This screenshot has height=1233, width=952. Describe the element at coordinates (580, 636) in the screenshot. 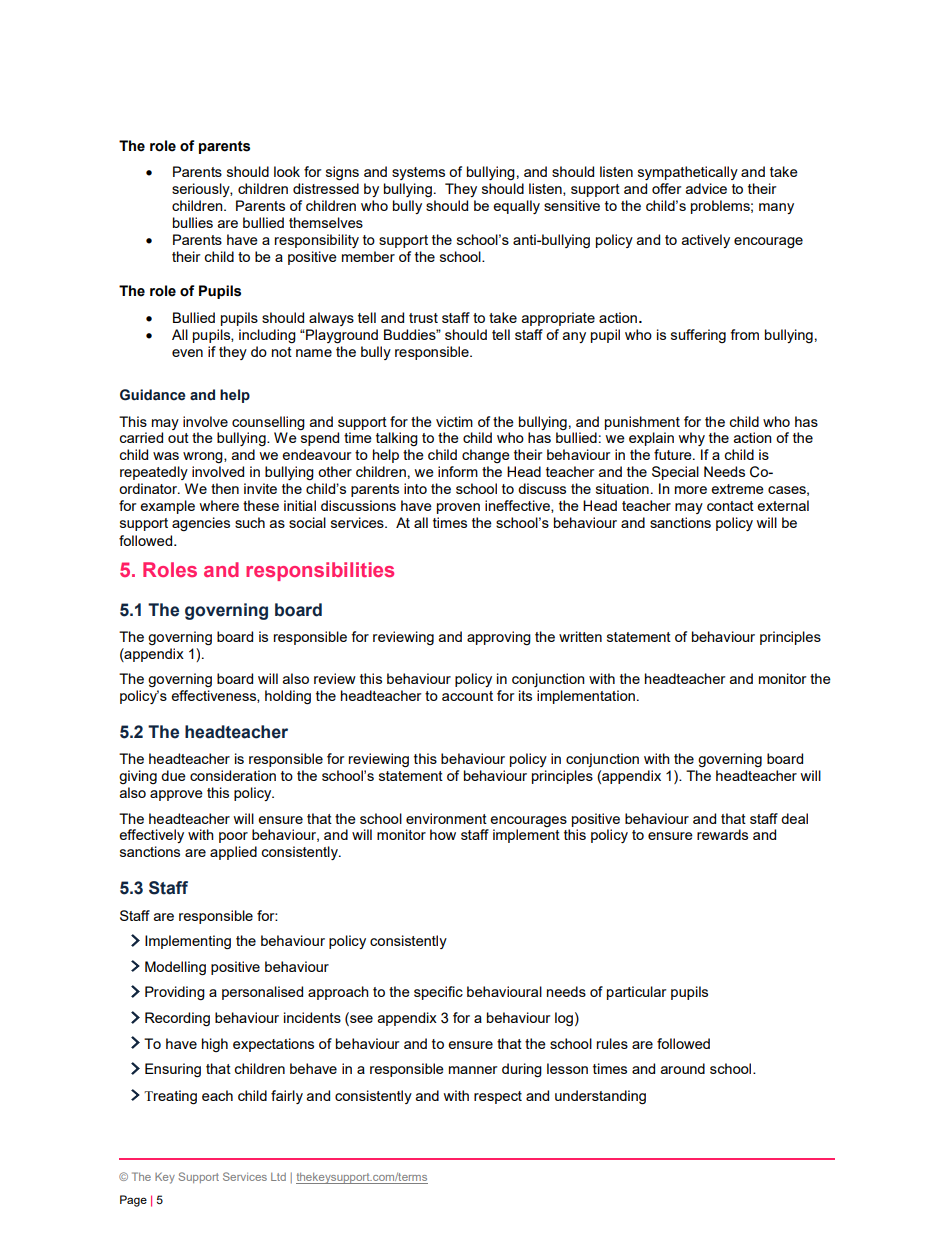

I see `written` at that location.
